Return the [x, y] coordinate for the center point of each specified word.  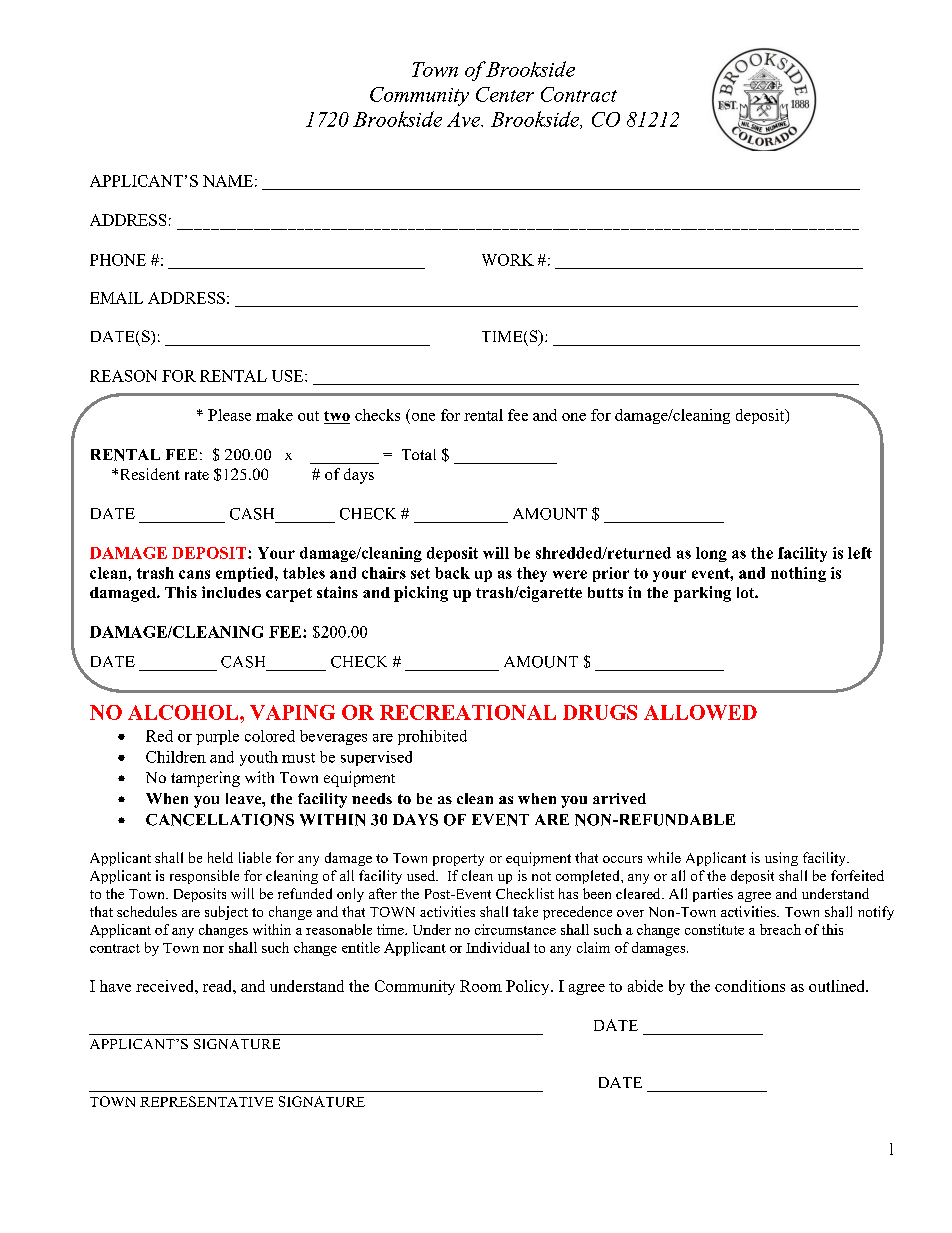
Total [419, 454]
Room [481, 986]
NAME [228, 181]
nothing [798, 574]
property [458, 860]
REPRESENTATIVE [206, 1101]
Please [229, 415]
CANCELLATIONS [220, 820]
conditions [750, 986]
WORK [508, 260]
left [860, 553]
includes [231, 592]
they [532, 574]
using [781, 859]
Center [505, 94]
